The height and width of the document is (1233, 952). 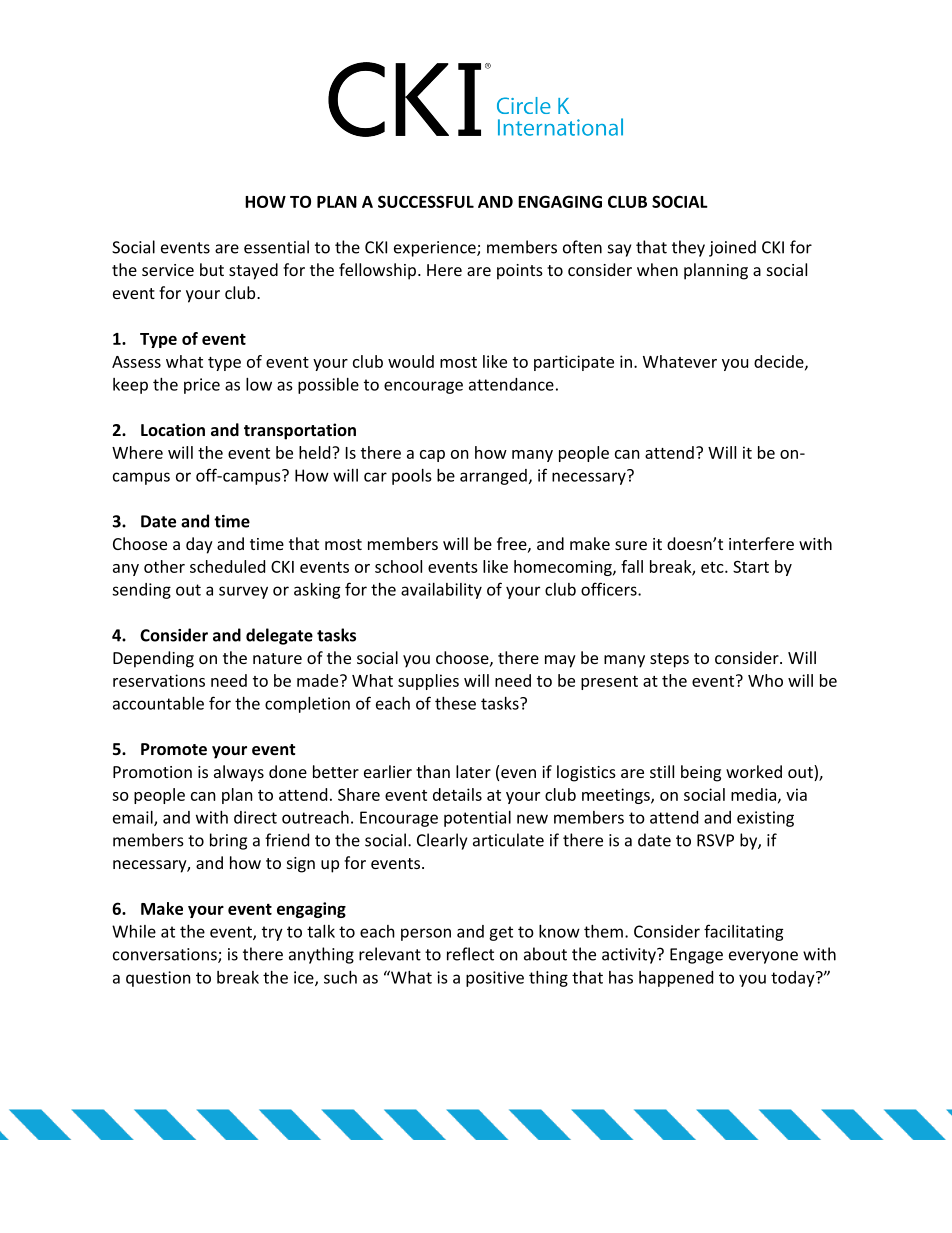 What do you see at coordinates (470, 954) in the document?
I see `reflect` at bounding box center [470, 954].
